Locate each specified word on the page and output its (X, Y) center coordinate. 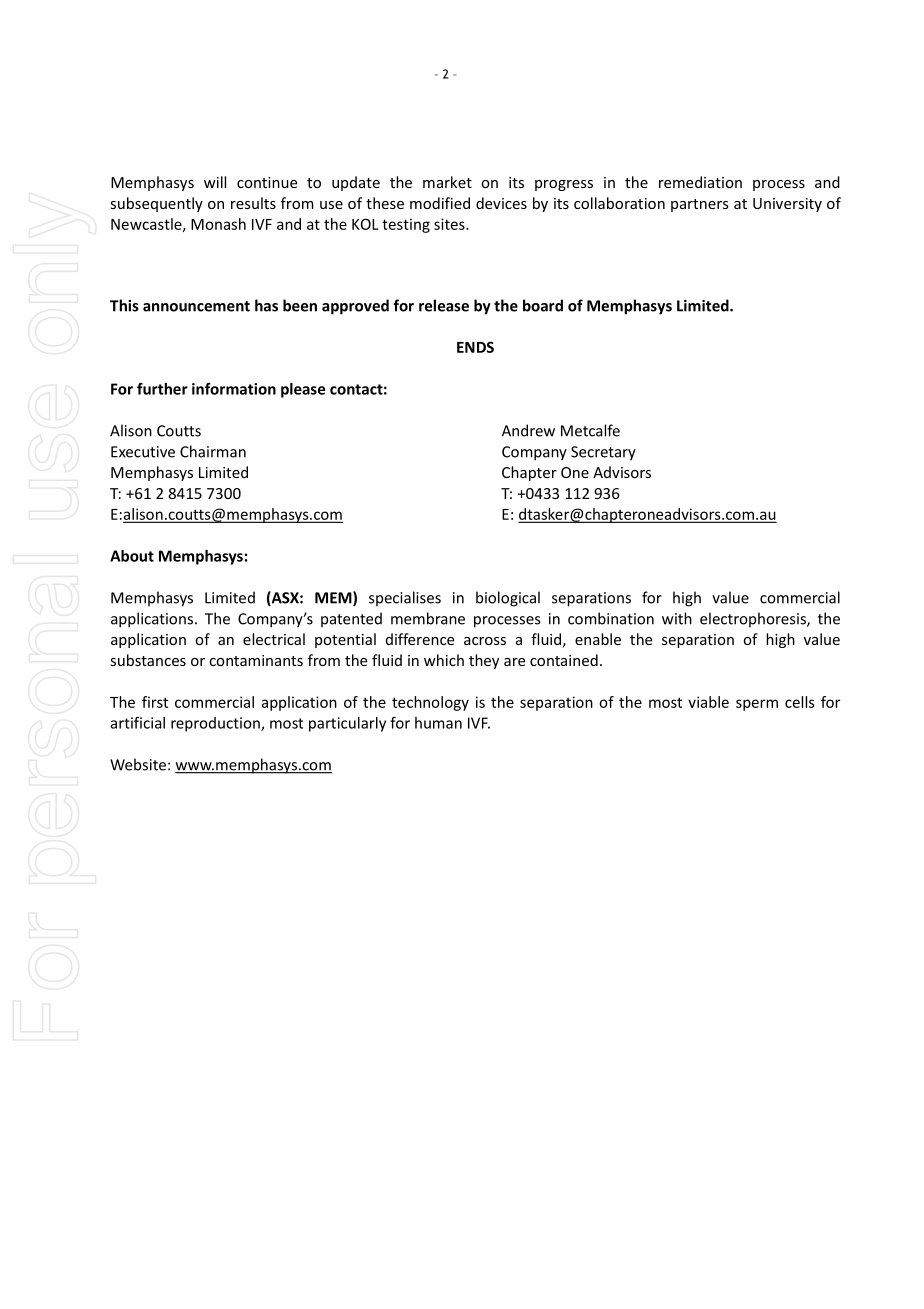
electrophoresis (754, 619)
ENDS (475, 347)
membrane (428, 618)
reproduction (216, 724)
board (543, 305)
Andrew (528, 430)
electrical (274, 639)
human (438, 723)
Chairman (213, 451)
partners (700, 205)
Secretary (603, 453)
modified (440, 203)
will (215, 182)
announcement (196, 306)
